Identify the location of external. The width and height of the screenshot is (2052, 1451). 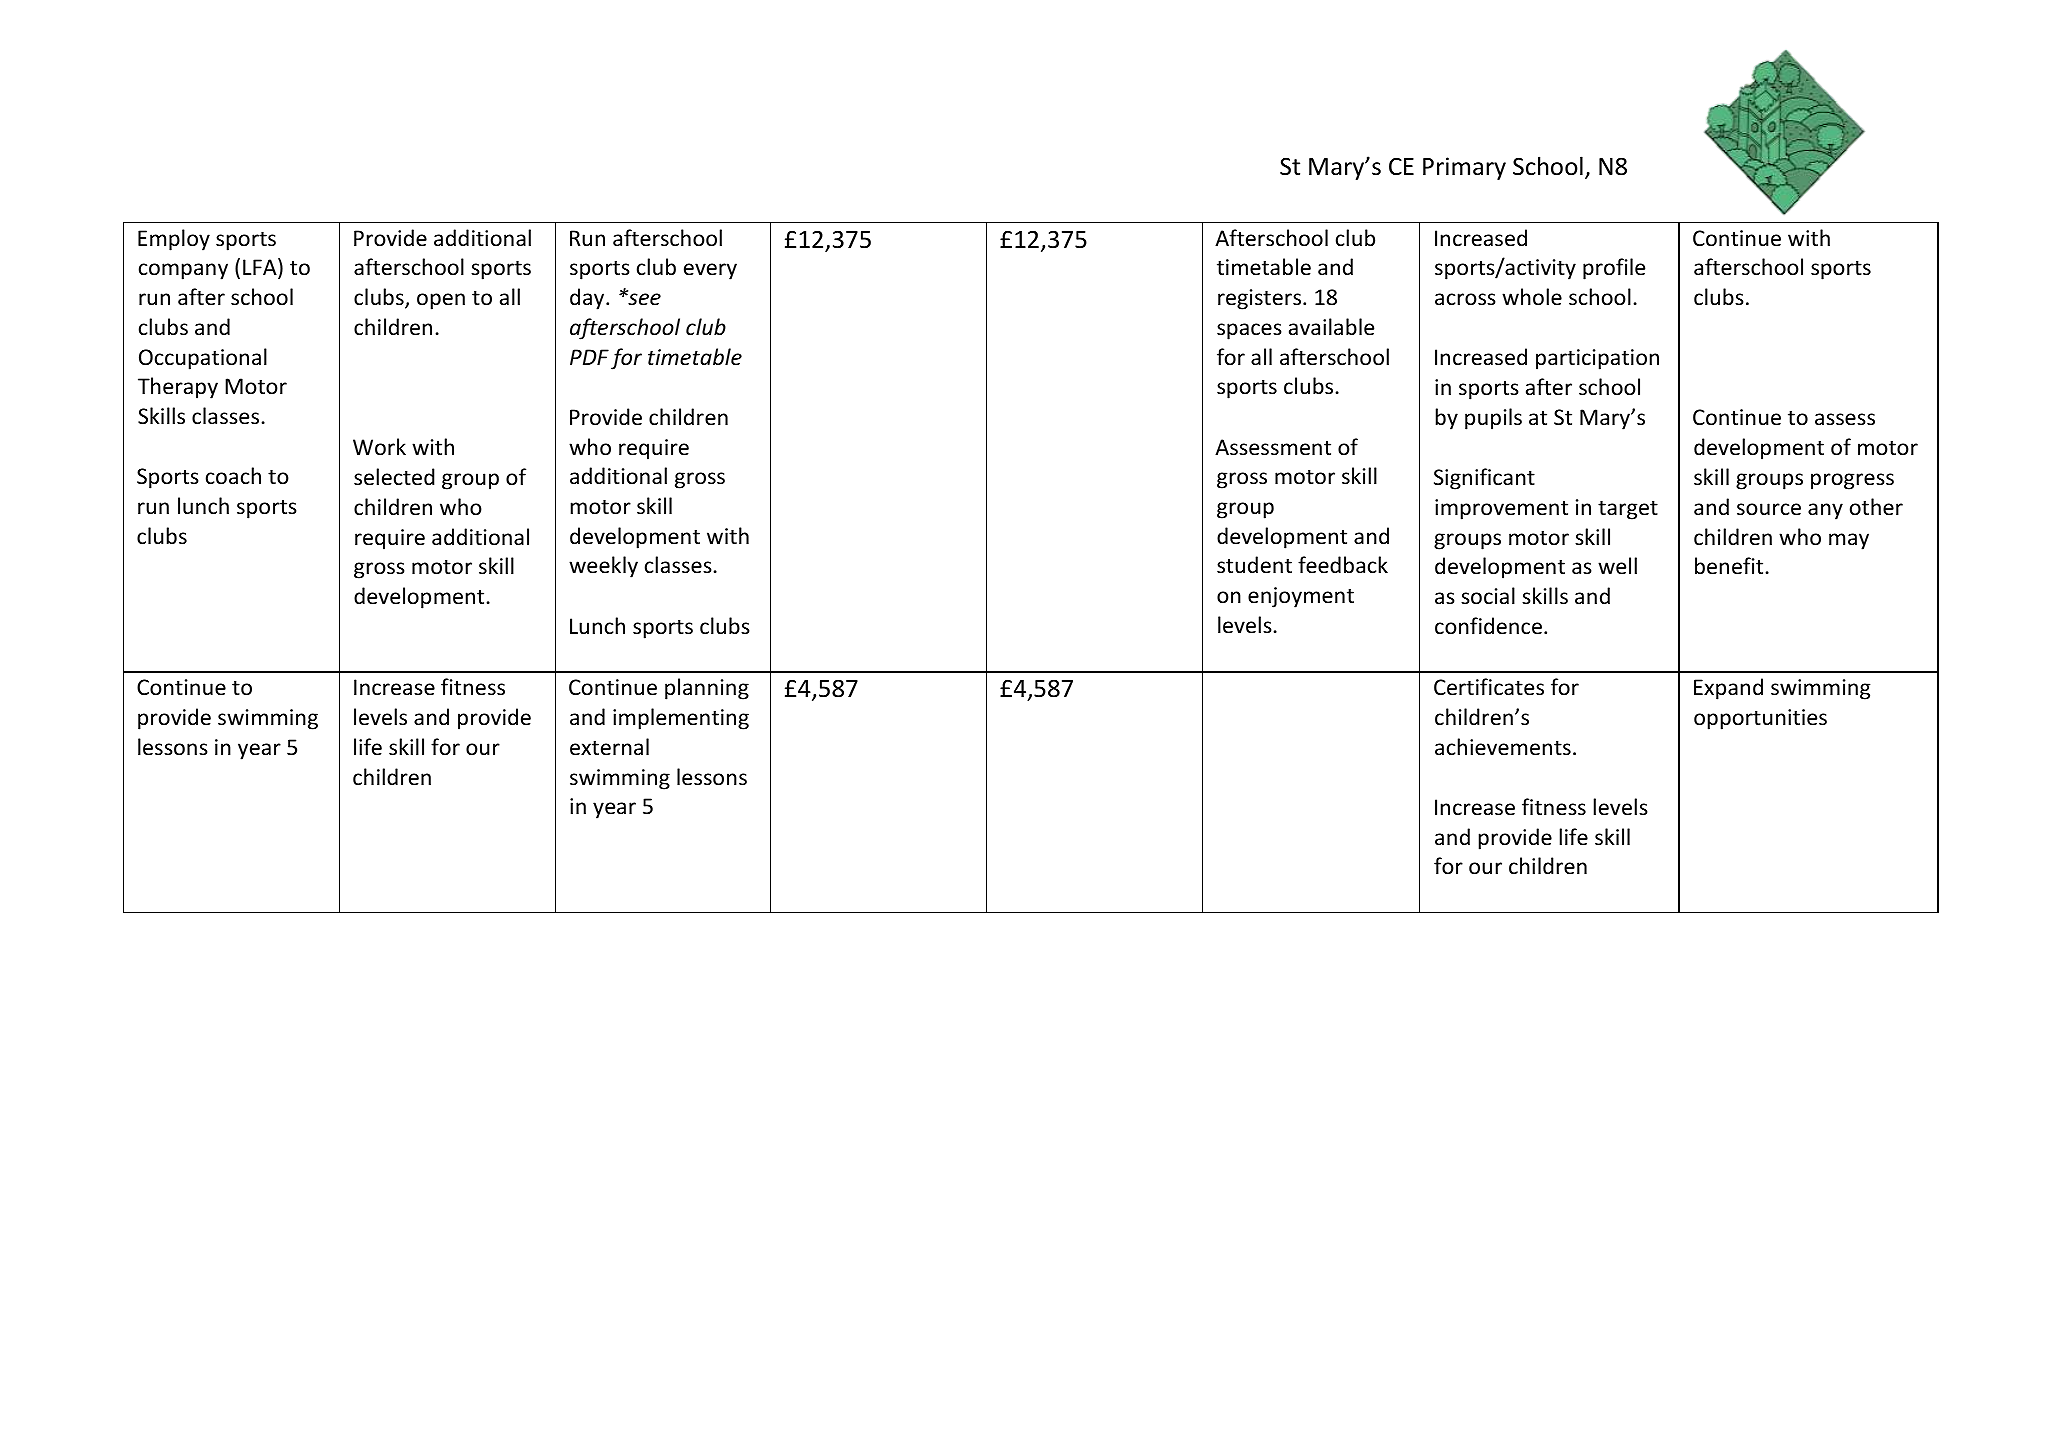
(609, 747).
